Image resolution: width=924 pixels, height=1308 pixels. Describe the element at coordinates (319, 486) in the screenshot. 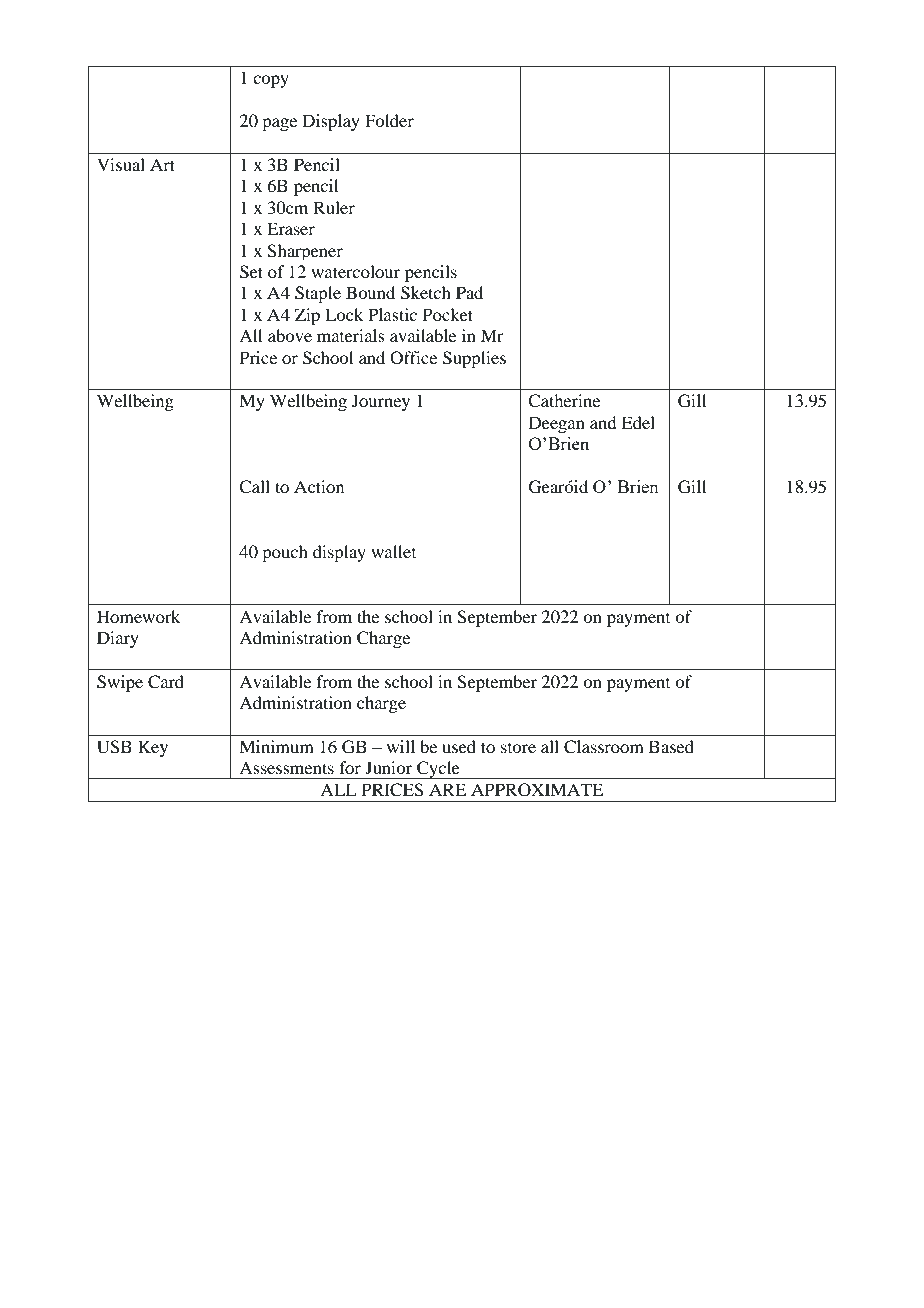

I see `Action` at that location.
